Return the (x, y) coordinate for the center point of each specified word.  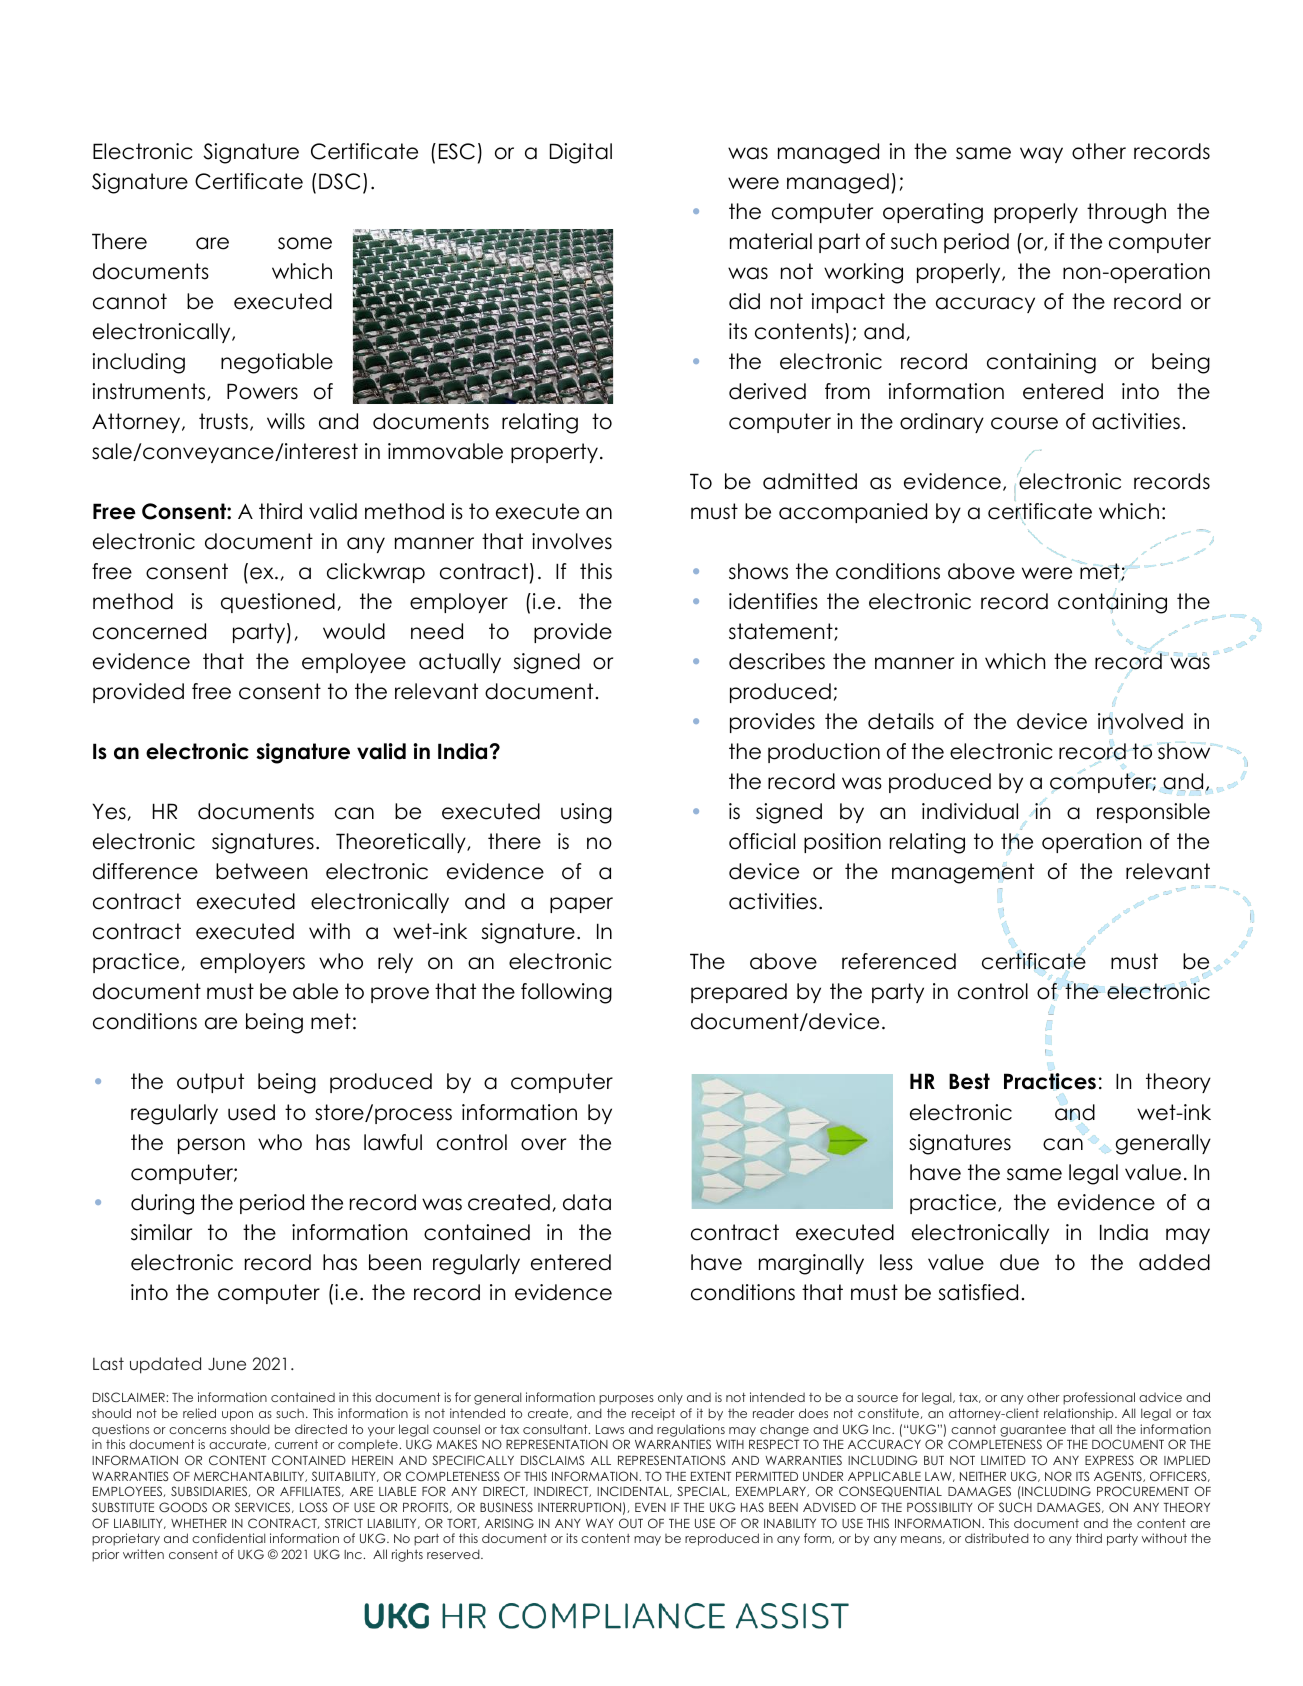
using (586, 813)
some (305, 243)
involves (572, 541)
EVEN (650, 1507)
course (1024, 423)
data (587, 1202)
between (261, 871)
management (963, 873)
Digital (581, 153)
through (1126, 213)
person (211, 1146)
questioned (278, 603)
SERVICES (264, 1507)
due (1019, 1262)
